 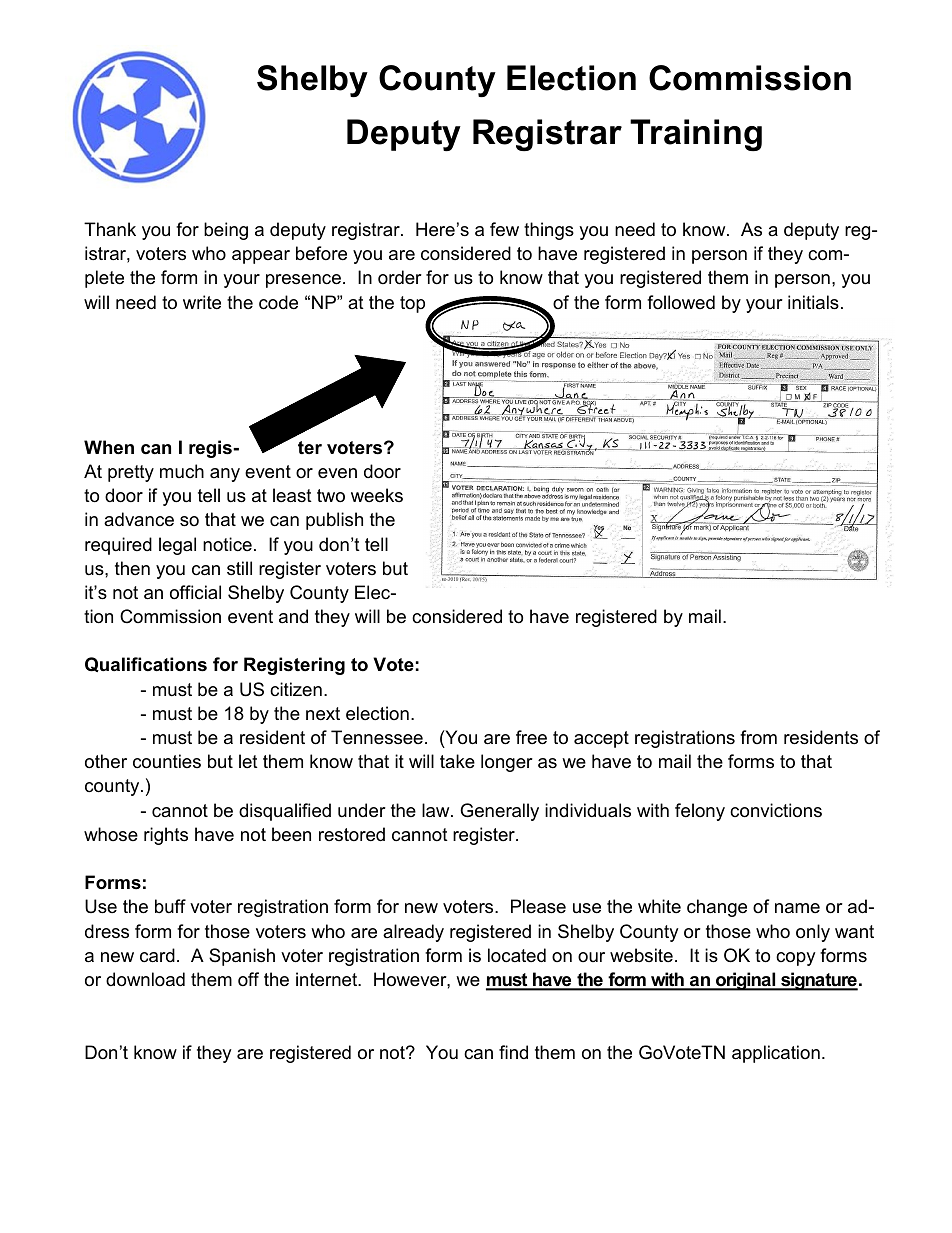 I want to click on few, so click(x=504, y=229).
